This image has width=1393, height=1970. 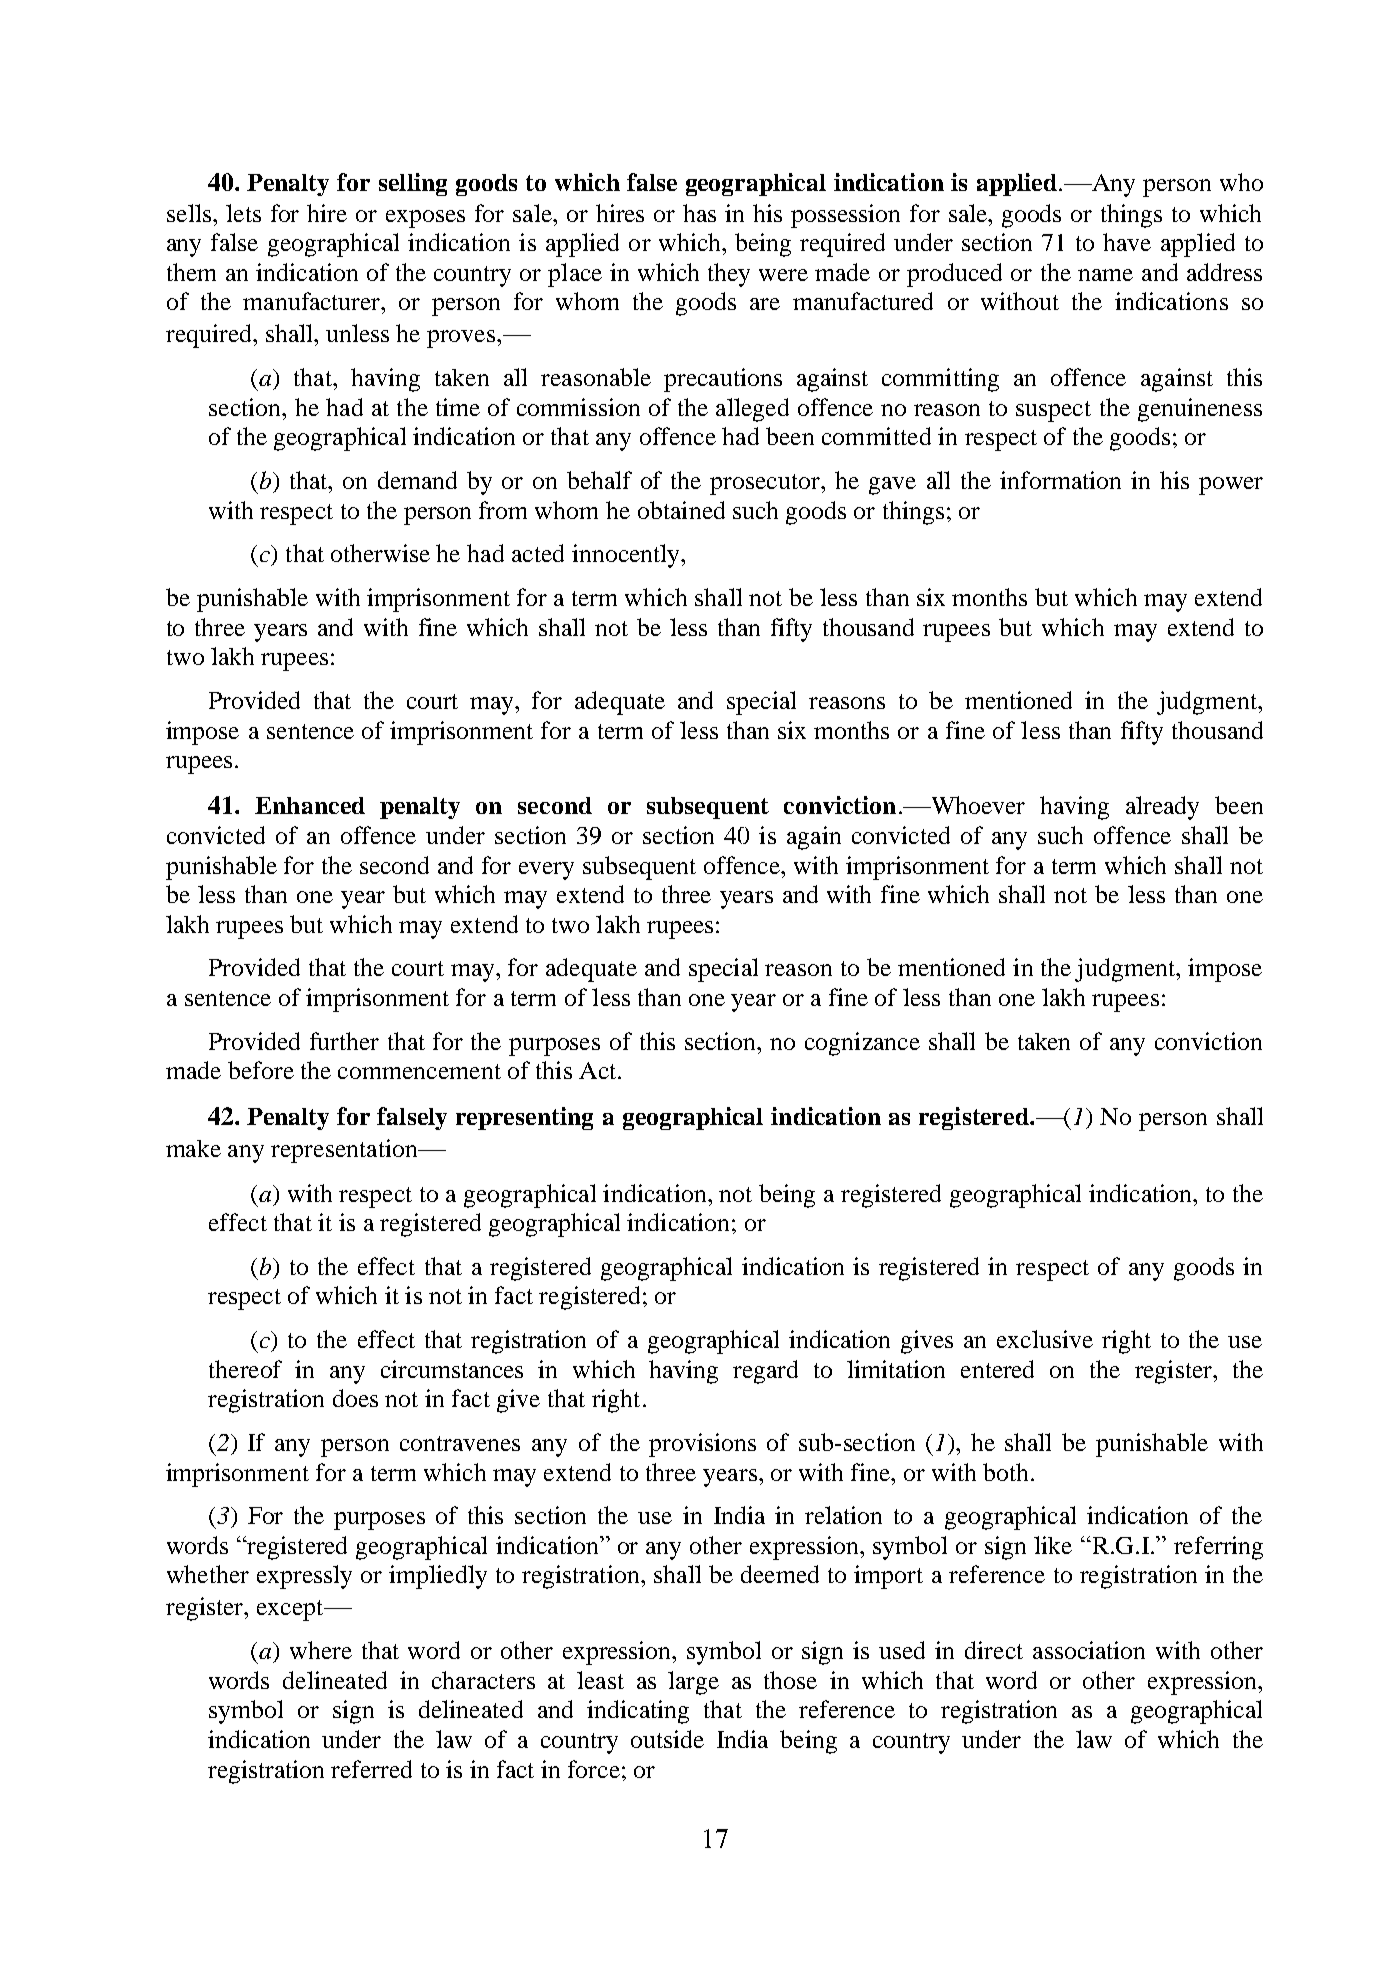 I want to click on has, so click(x=699, y=213).
